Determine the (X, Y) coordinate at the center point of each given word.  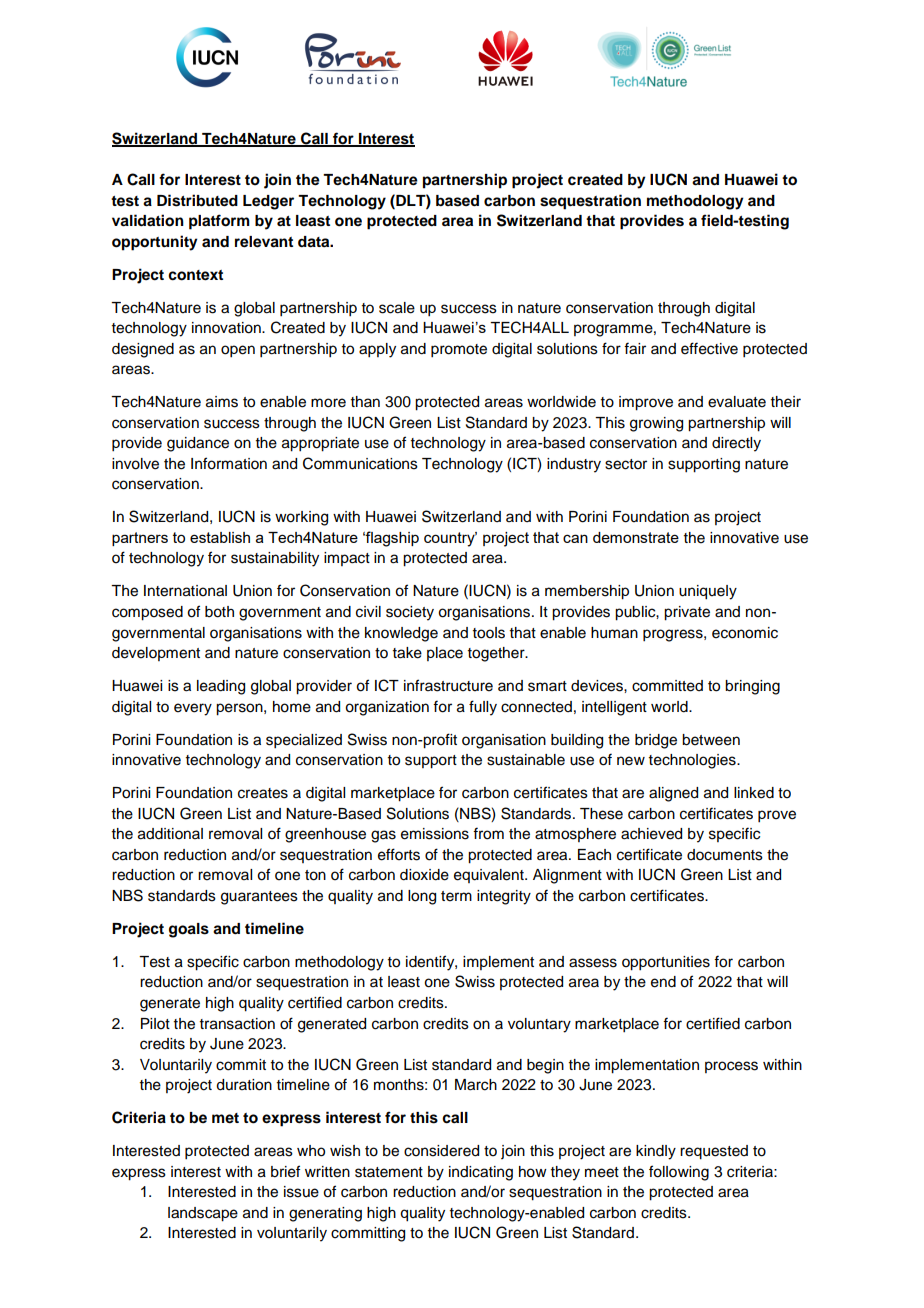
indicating (481, 1173)
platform (219, 222)
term (456, 896)
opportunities (666, 963)
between (711, 740)
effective (709, 348)
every (193, 709)
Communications (360, 463)
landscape (203, 1214)
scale (397, 308)
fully (483, 708)
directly (736, 444)
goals (189, 930)
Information (229, 463)
